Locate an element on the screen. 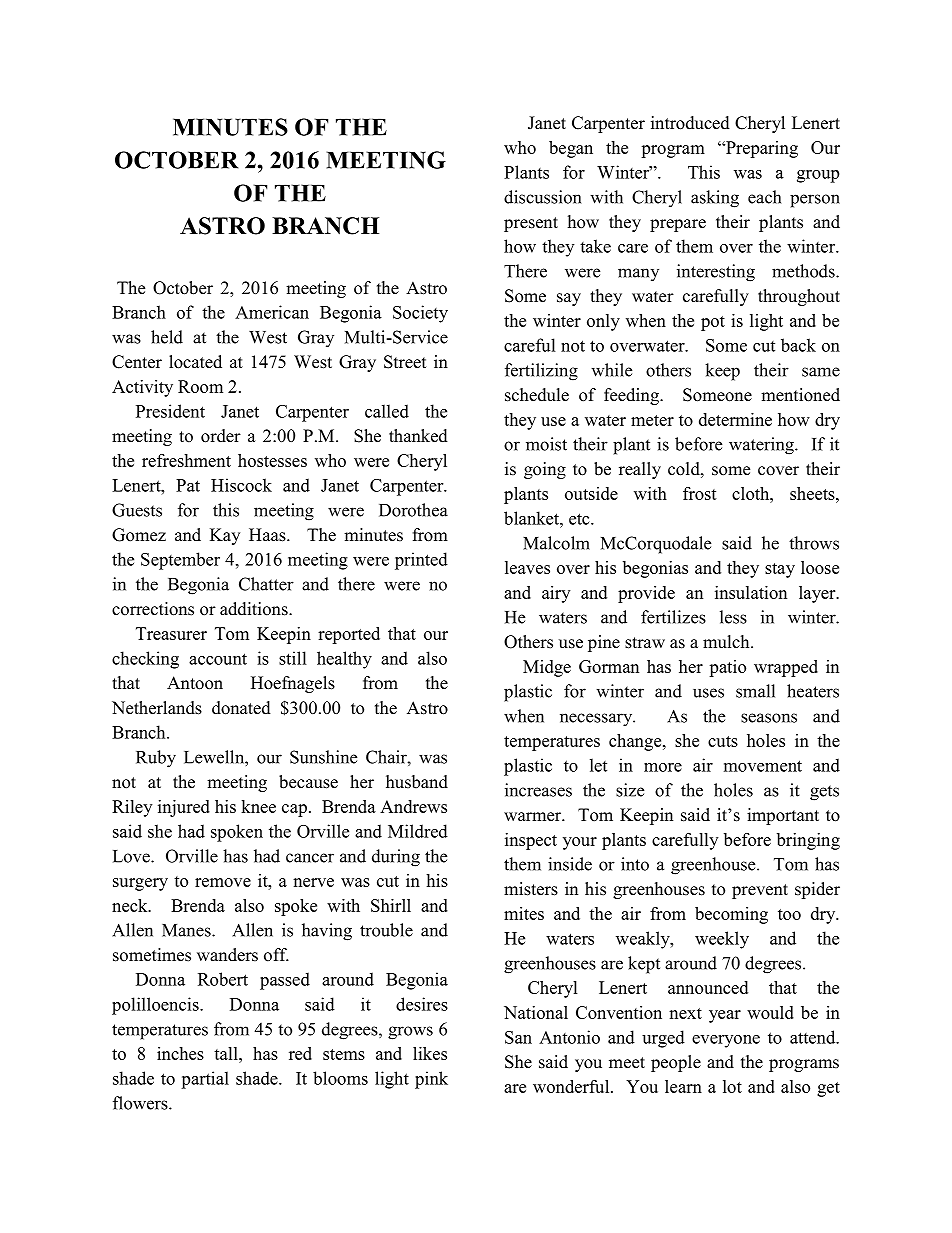 The height and width of the screenshot is (1233, 952). movement is located at coordinates (763, 766).
